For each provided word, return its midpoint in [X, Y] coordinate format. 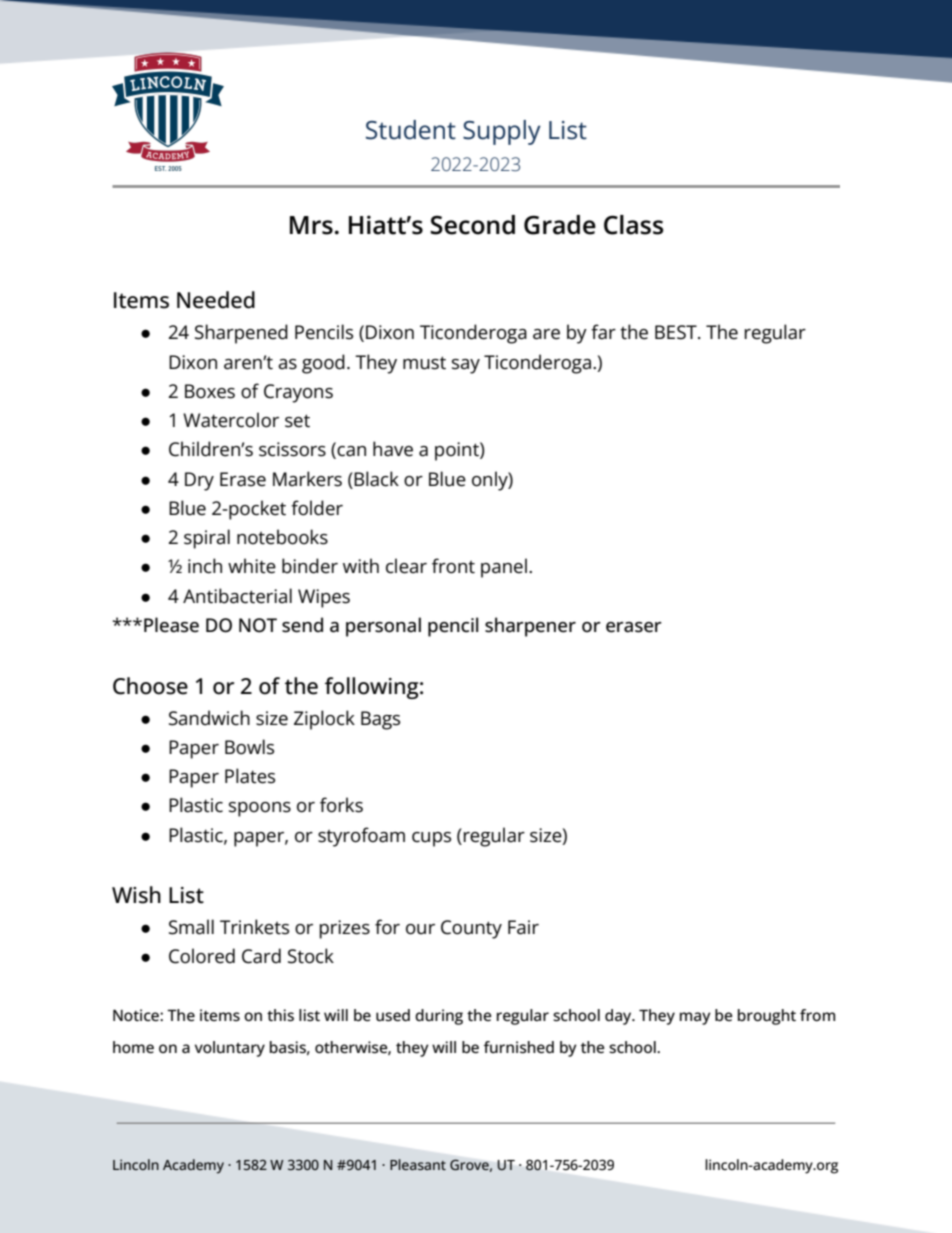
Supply [502, 132]
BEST [677, 332]
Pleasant [418, 1164]
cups [431, 839]
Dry [199, 481]
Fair [523, 927]
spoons [260, 809]
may [695, 1018]
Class [633, 225]
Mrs [311, 225]
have [393, 449]
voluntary [230, 1049]
